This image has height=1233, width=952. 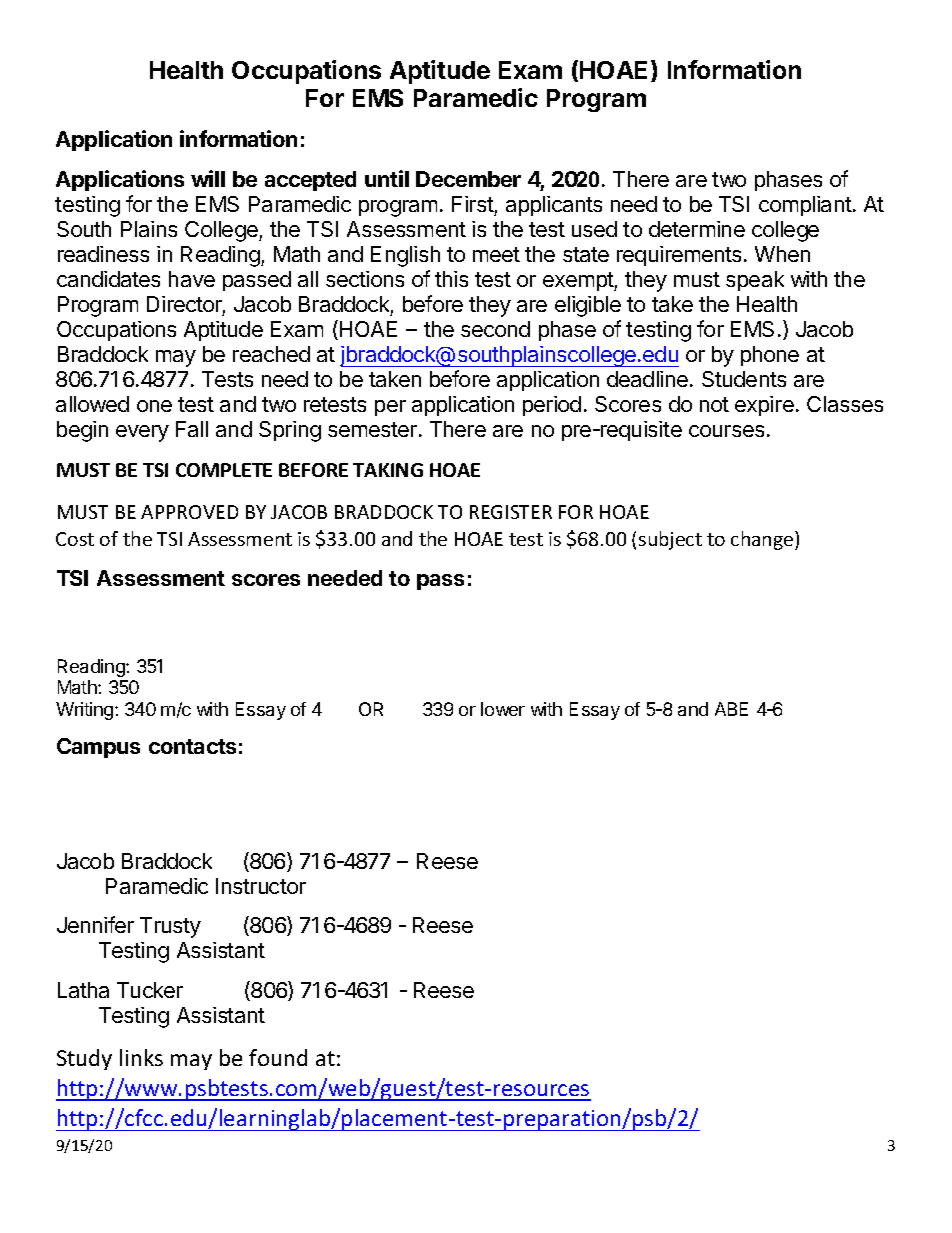 What do you see at coordinates (141, 1057) in the image?
I see `links` at bounding box center [141, 1057].
